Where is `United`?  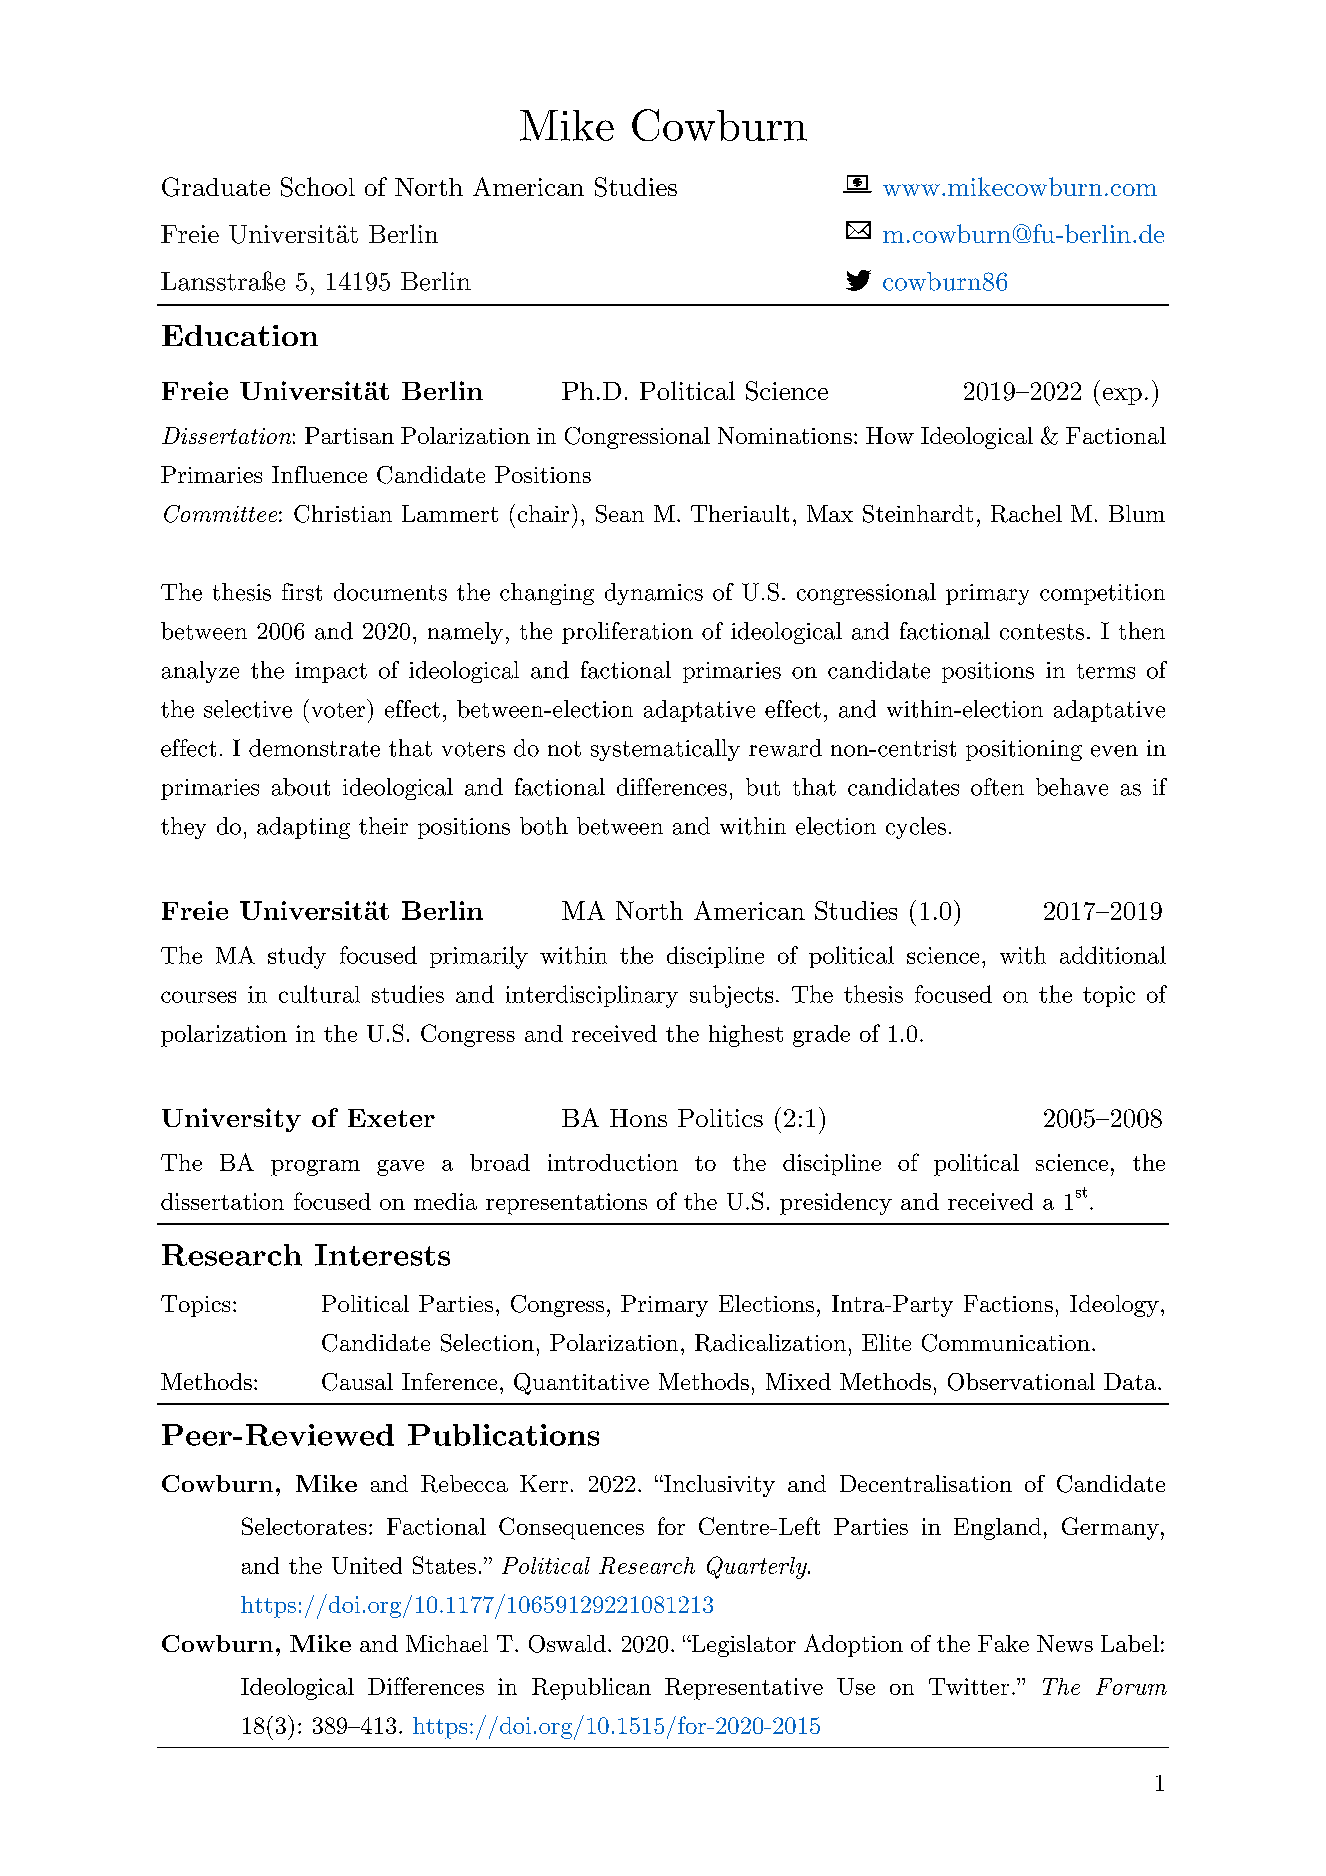
United is located at coordinates (367, 1565).
